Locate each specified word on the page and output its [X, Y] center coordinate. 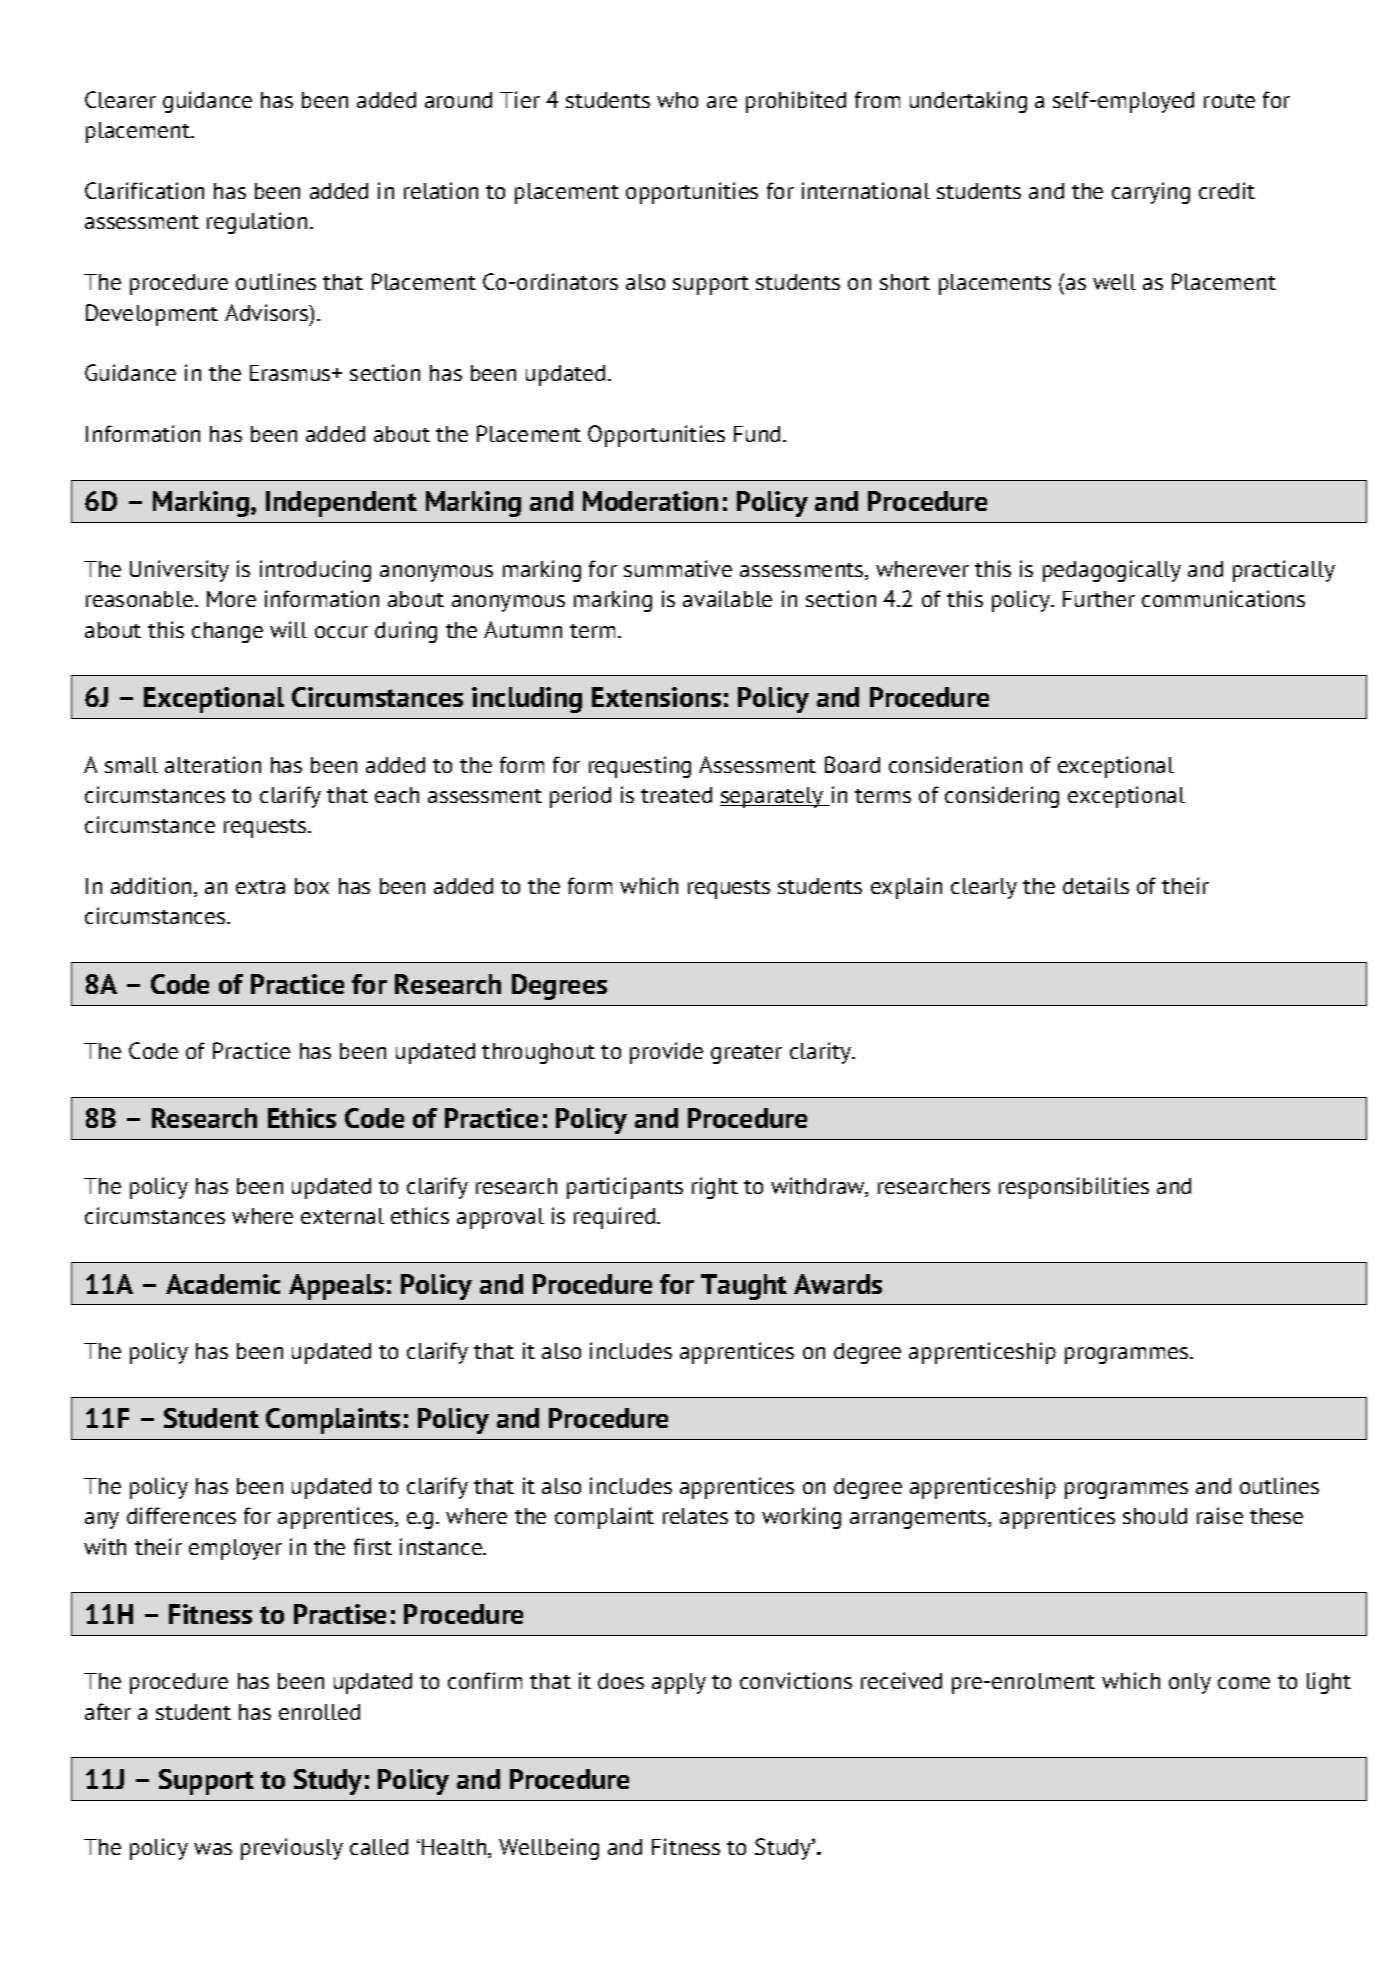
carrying [1151, 193]
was [213, 1849]
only [1190, 1683]
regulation [257, 223]
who [677, 100]
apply [679, 1683]
